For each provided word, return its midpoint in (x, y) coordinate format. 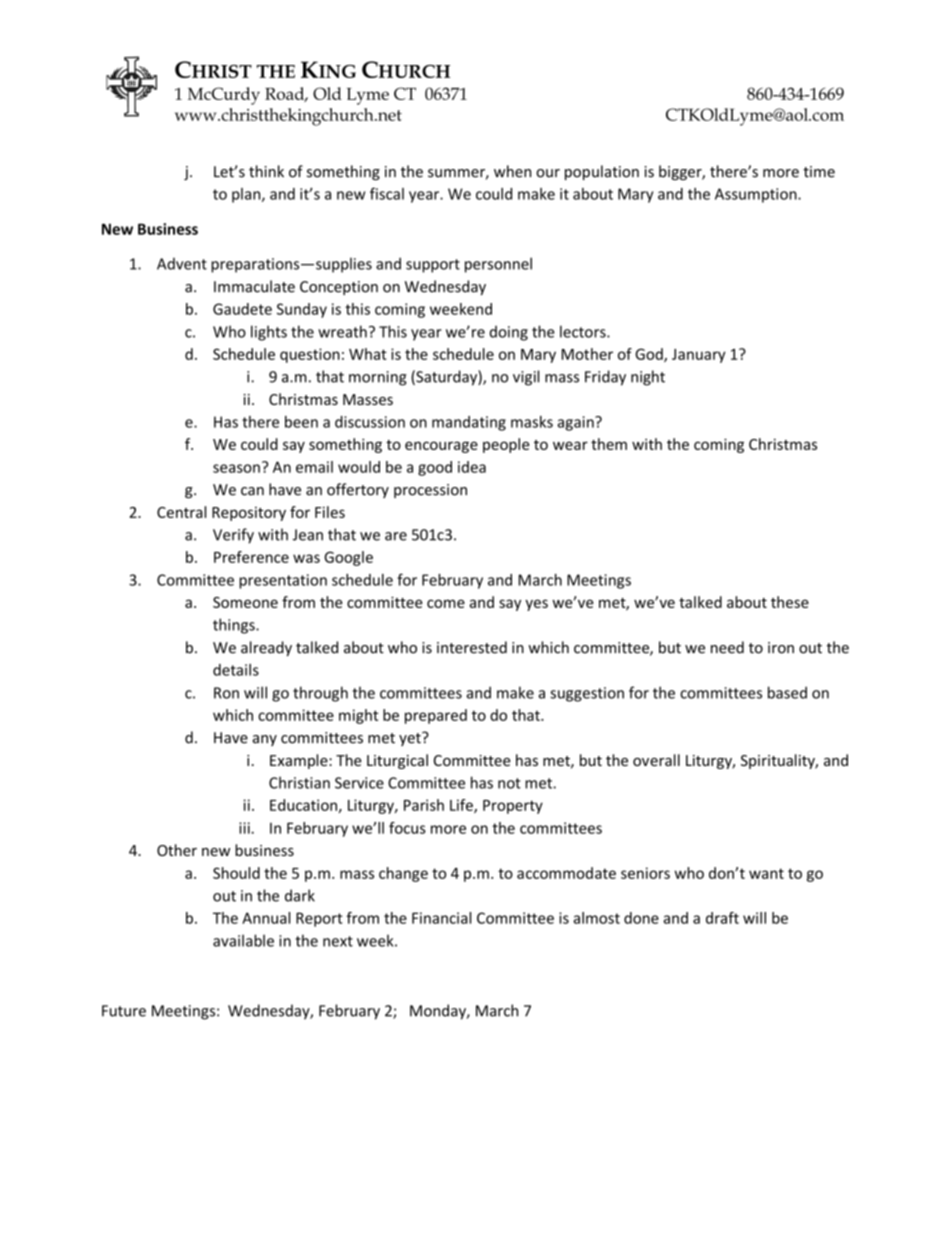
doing (509, 333)
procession (430, 491)
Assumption (757, 195)
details (236, 670)
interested (472, 647)
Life (462, 806)
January (699, 356)
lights (269, 333)
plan (247, 195)
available (243, 940)
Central (181, 512)
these (790, 602)
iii (245, 828)
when (512, 171)
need (727, 647)
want (766, 873)
